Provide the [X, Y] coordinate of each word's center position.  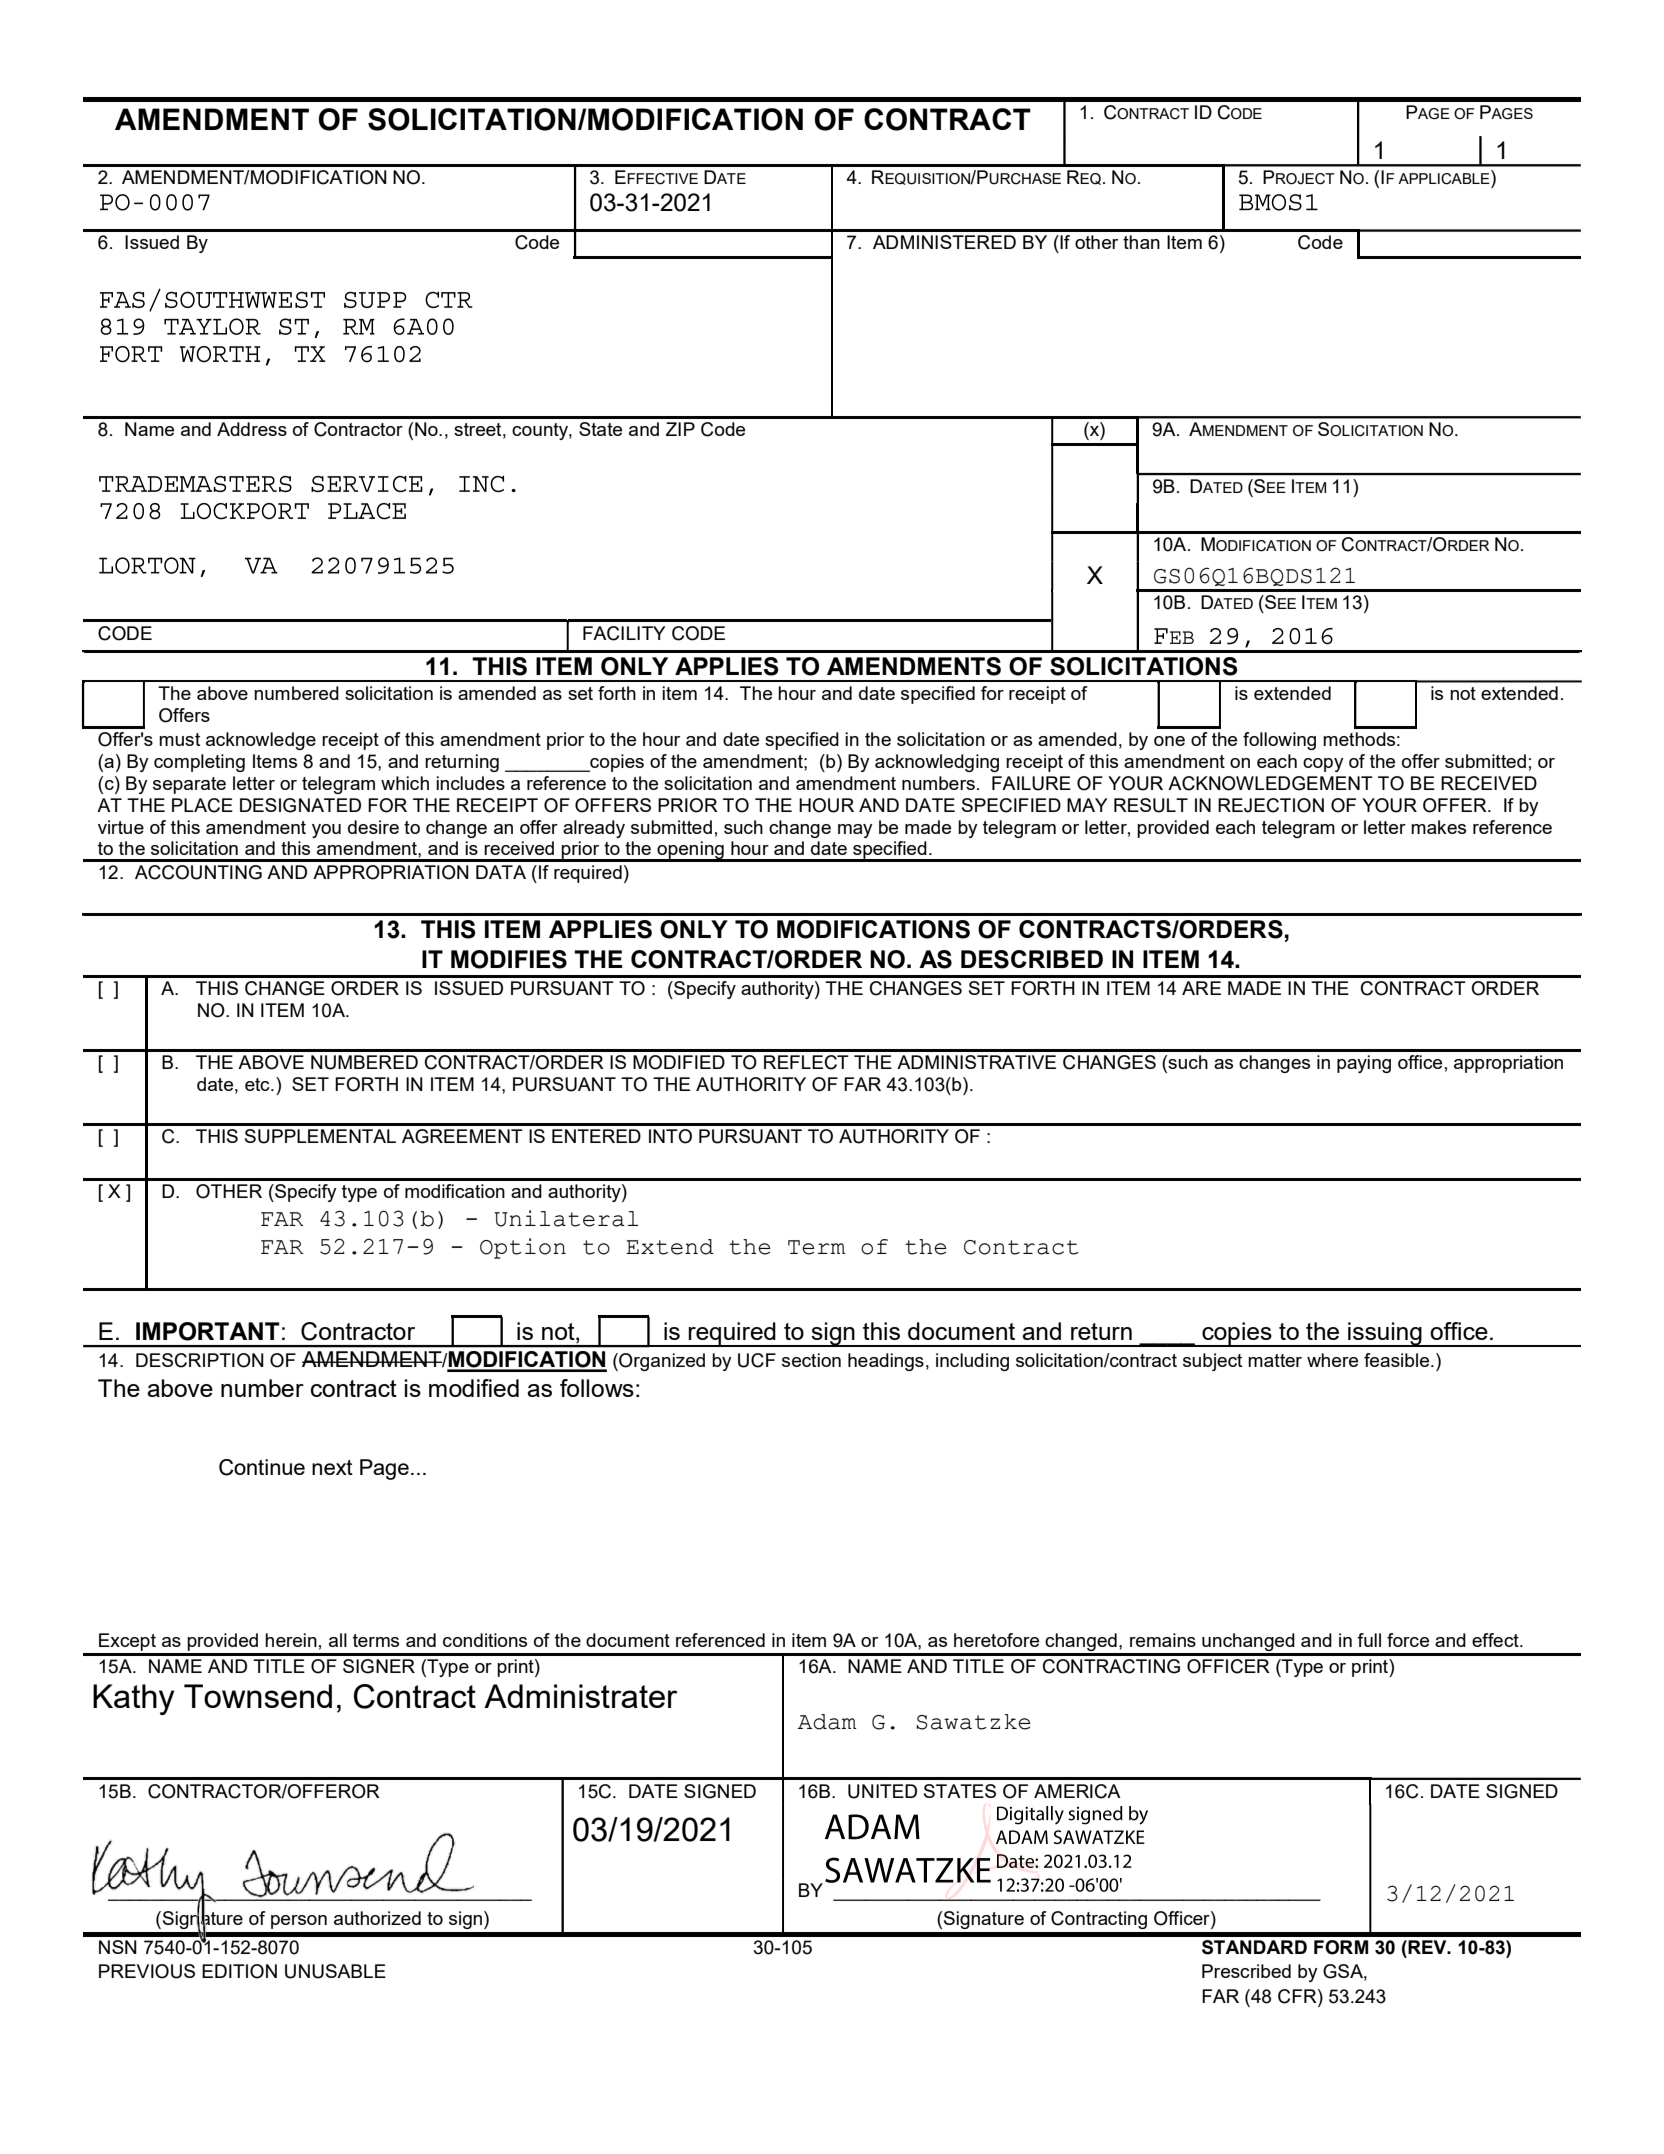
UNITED [882, 1791]
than [1141, 242]
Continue [262, 1467]
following [1279, 741]
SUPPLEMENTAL [320, 1136]
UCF [757, 1360]
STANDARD [1254, 1947]
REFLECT [806, 1062]
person [299, 1922]
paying [1364, 1064]
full [1369, 1640]
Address [252, 429]
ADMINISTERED [944, 242]
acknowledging [937, 763]
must [179, 739]
